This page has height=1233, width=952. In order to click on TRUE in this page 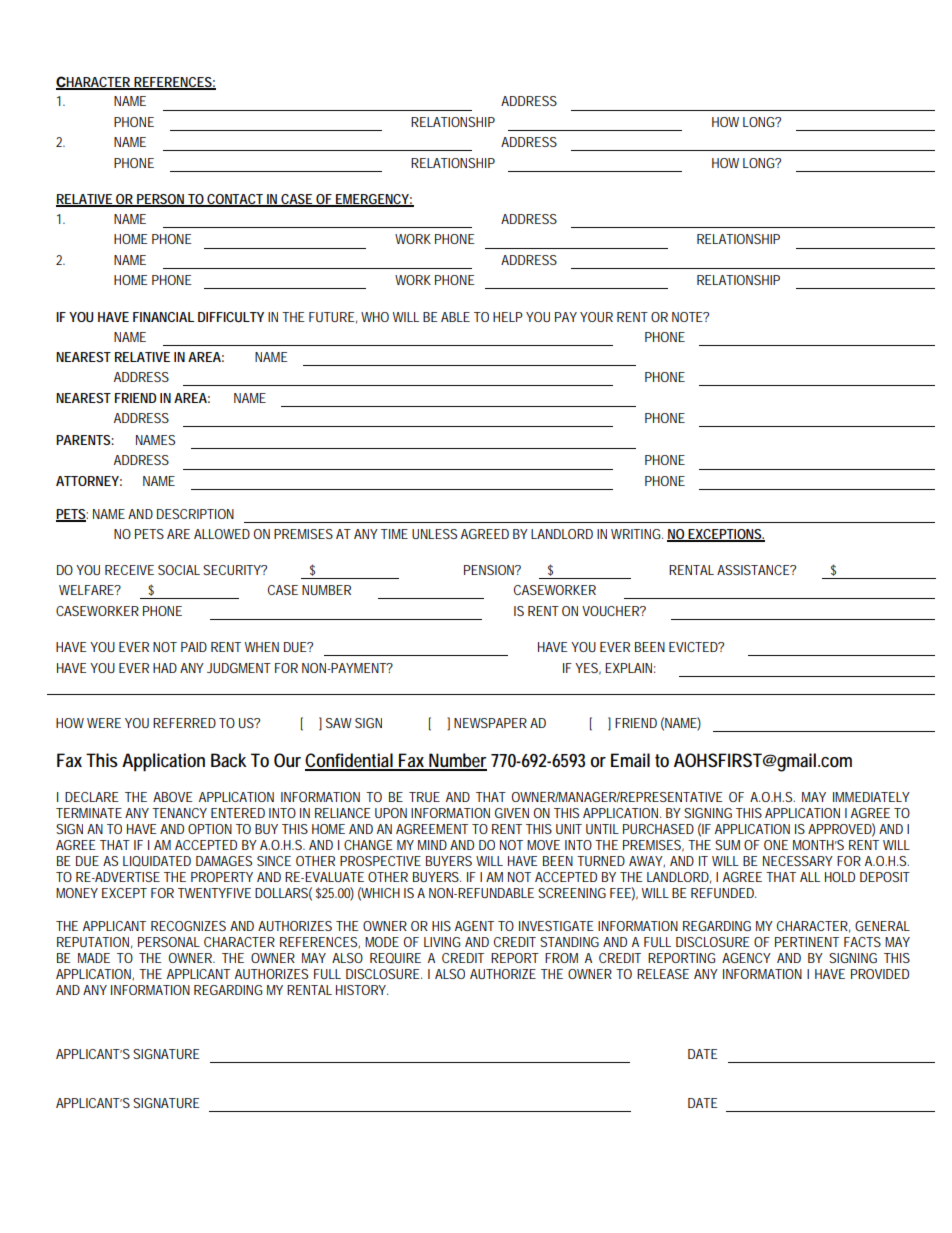, I will do `click(424, 797)`.
